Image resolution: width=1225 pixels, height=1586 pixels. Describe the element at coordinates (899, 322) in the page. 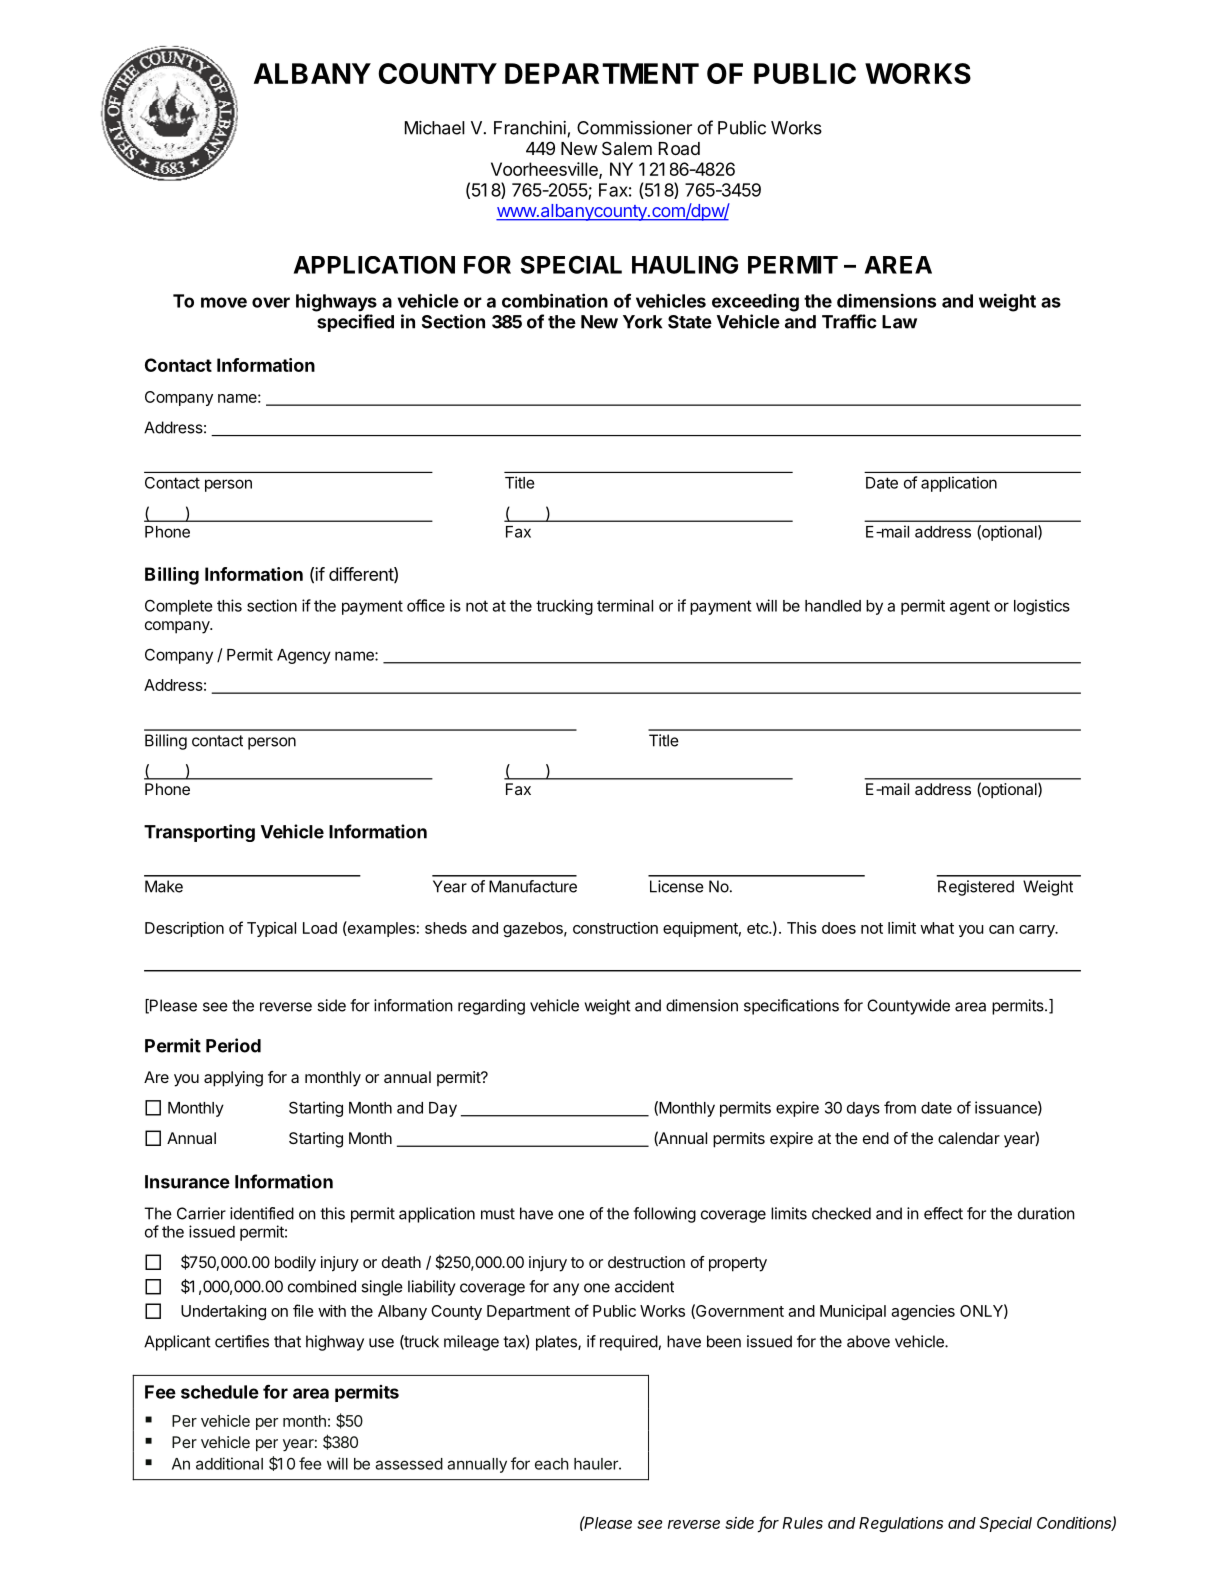

I see `Law` at that location.
